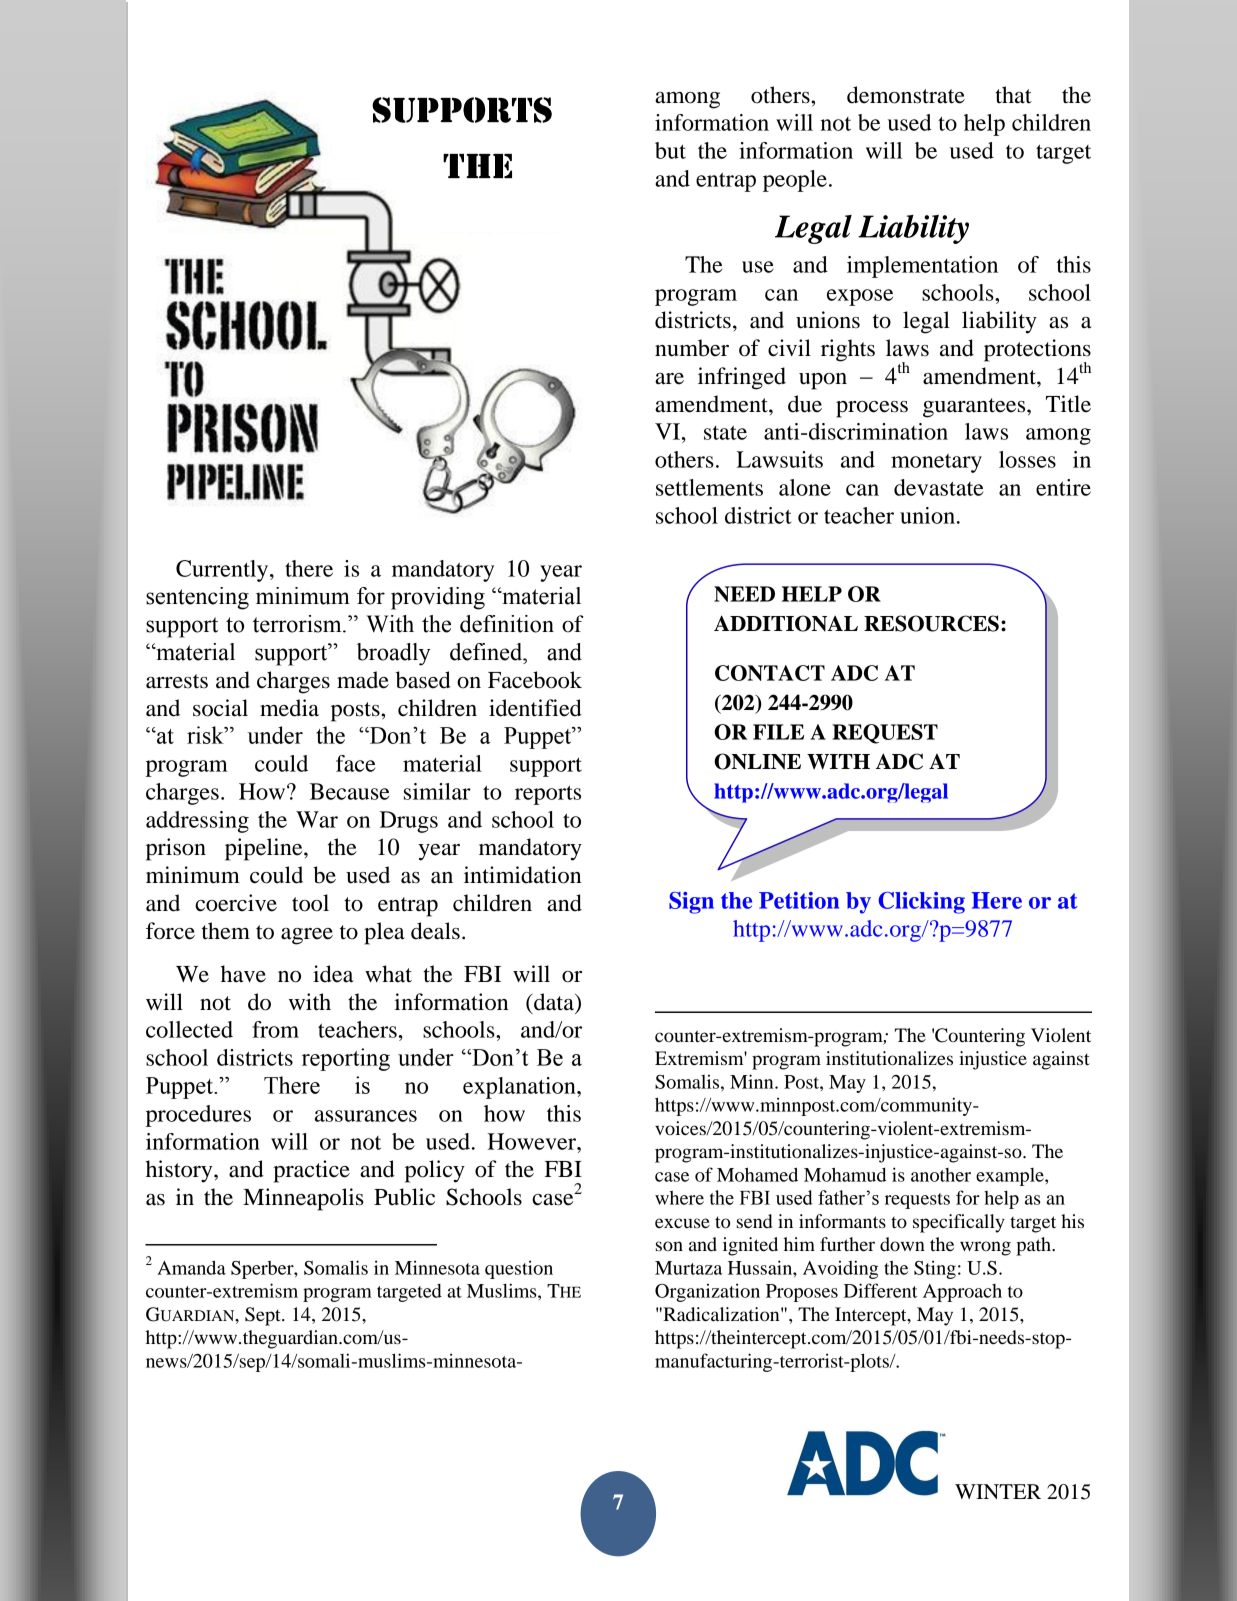 The height and width of the screenshot is (1601, 1237). Describe the element at coordinates (795, 181) in the screenshot. I see `people` at that location.
